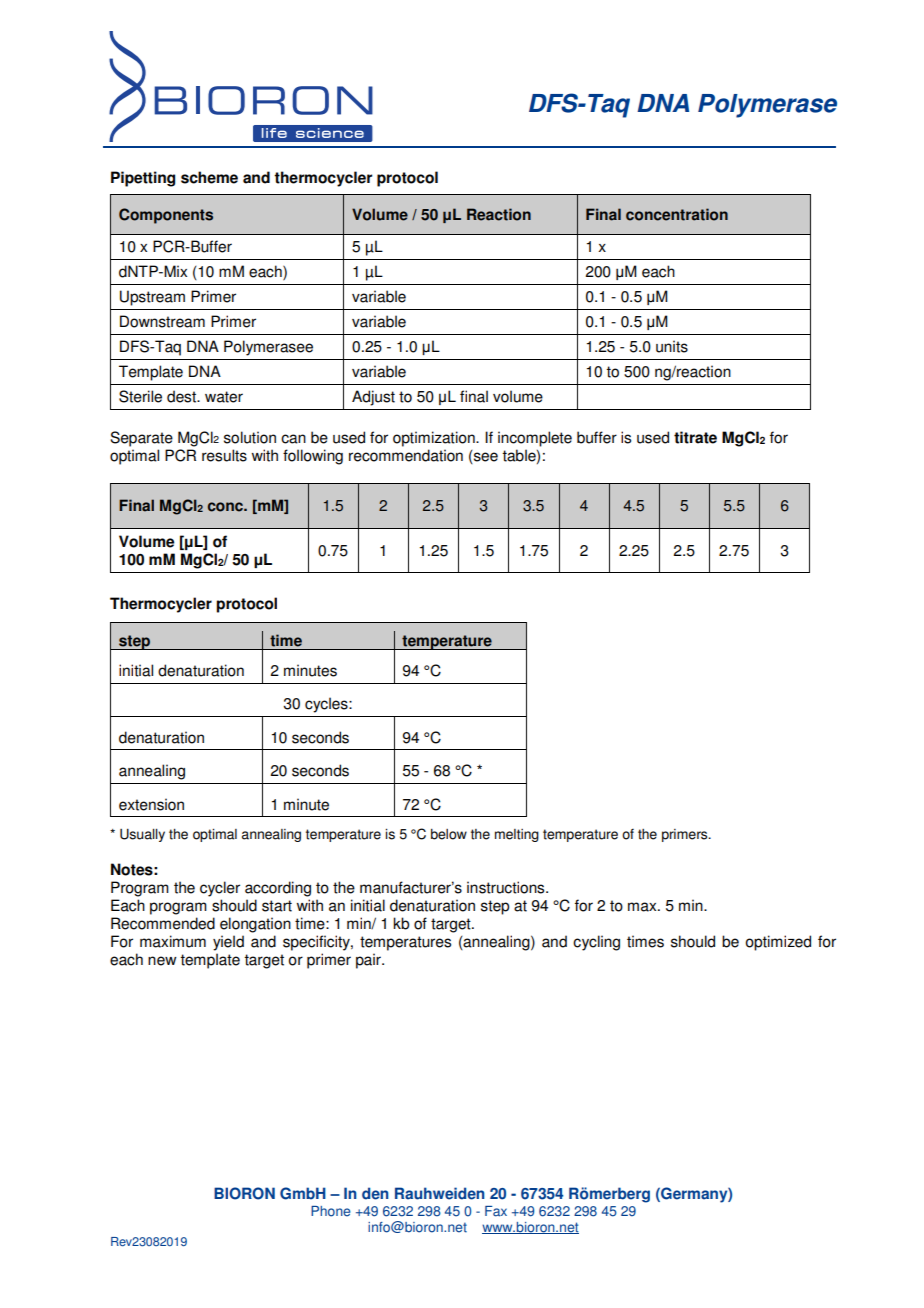 The height and width of the image is (1308, 924). Describe the element at coordinates (496, 1211) in the image. I see `Fax` at that location.
